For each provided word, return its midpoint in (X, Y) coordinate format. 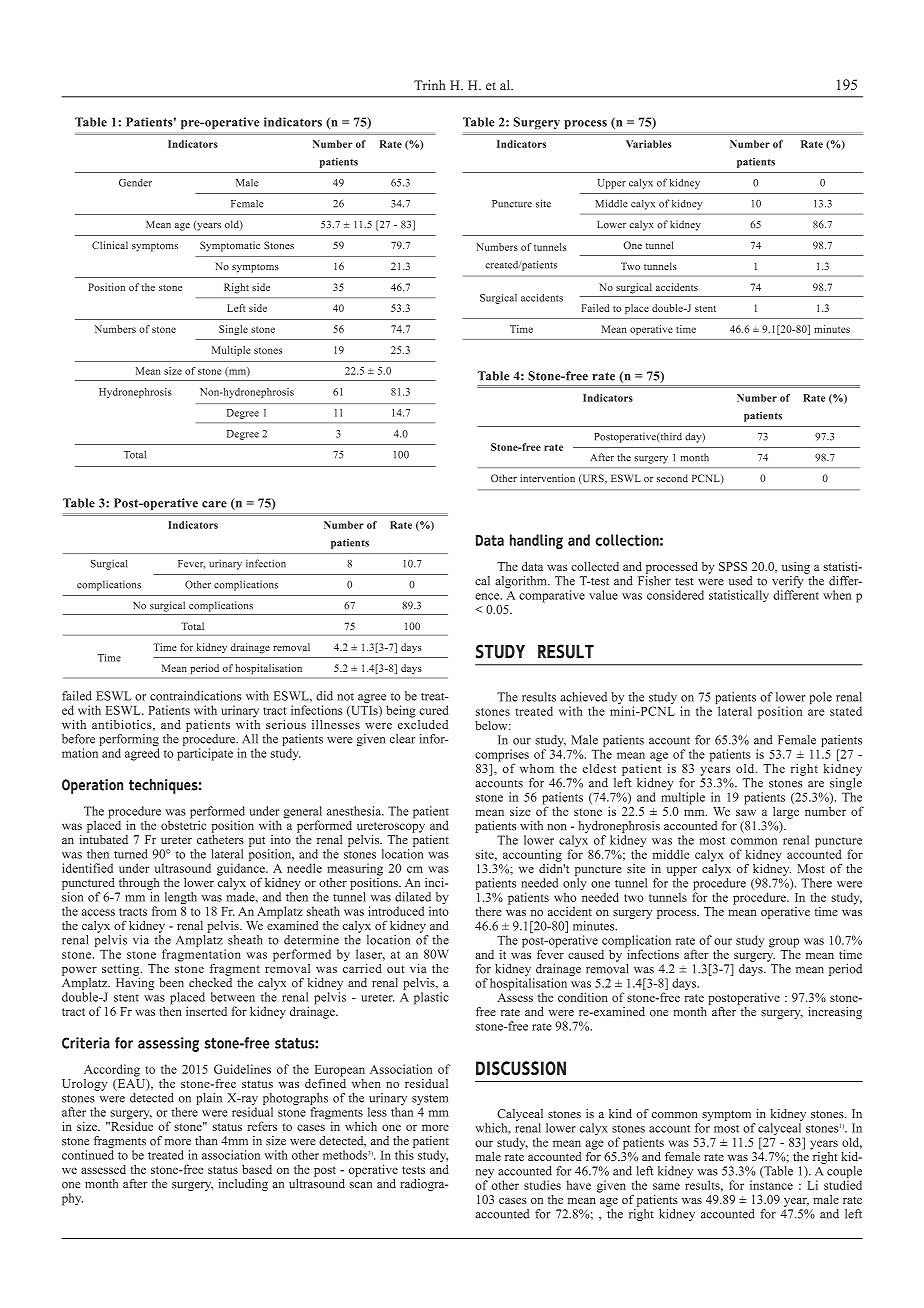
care (214, 504)
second (672, 478)
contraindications (196, 696)
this (404, 1155)
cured (433, 710)
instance (771, 1185)
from (164, 911)
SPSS (733, 566)
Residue (130, 1125)
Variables (648, 144)
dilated (413, 897)
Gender (135, 183)
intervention (547, 478)
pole (821, 698)
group (784, 943)
